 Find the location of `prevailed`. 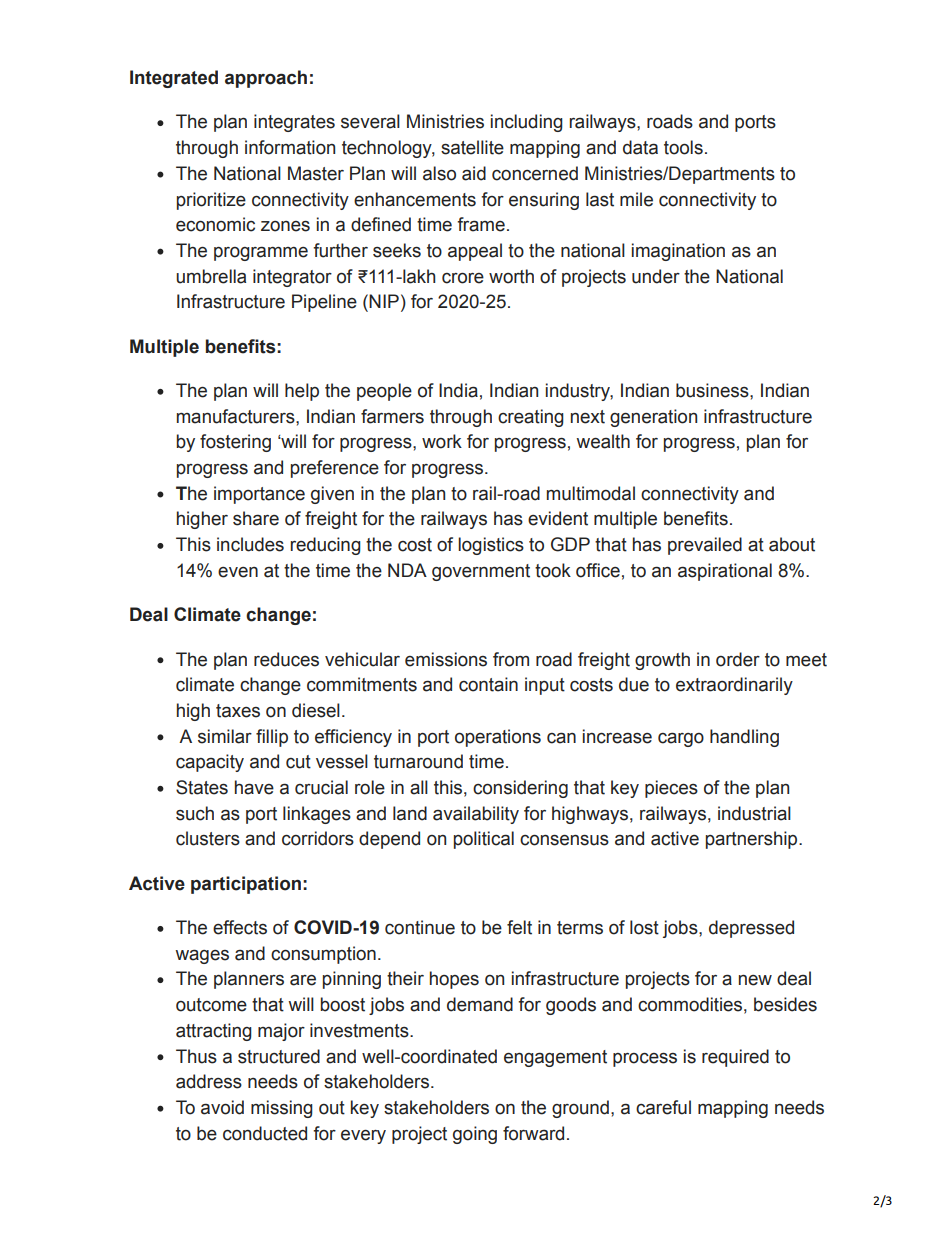

prevailed is located at coordinates (705, 546).
